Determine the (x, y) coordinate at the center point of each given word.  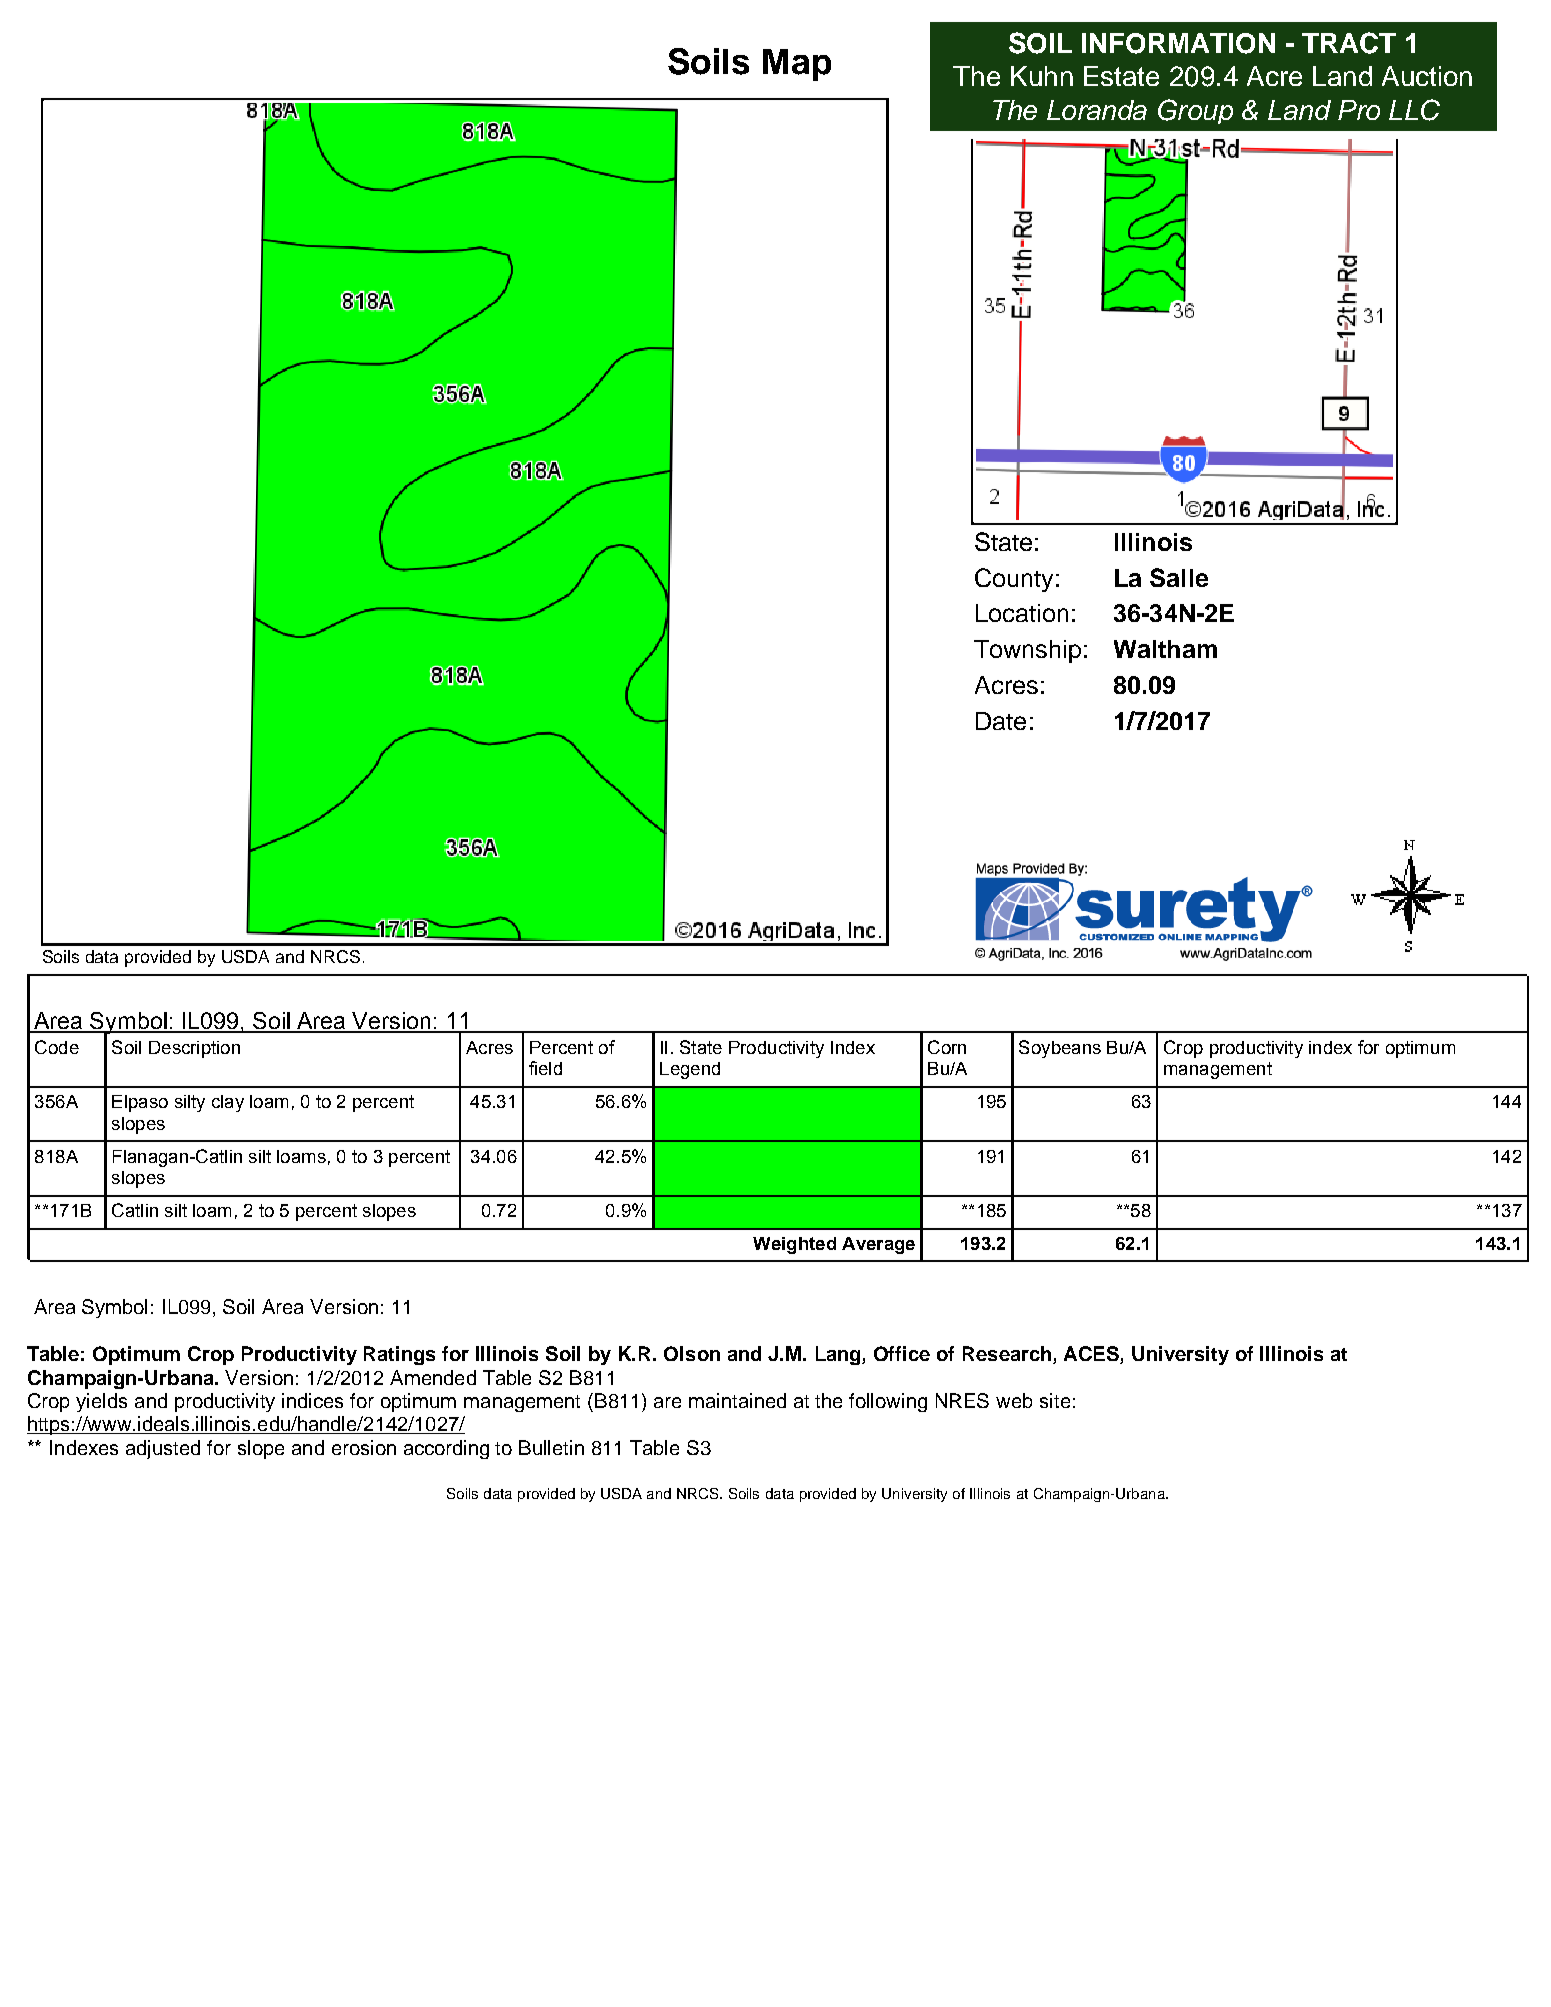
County (1014, 580)
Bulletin (551, 1447)
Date (1001, 721)
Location (1022, 613)
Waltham (1165, 649)
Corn (947, 1047)
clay (228, 1103)
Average (878, 1245)
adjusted (163, 1449)
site (1055, 1400)
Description (194, 1049)
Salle (1179, 577)
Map (797, 65)
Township (1027, 651)
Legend (690, 1070)
